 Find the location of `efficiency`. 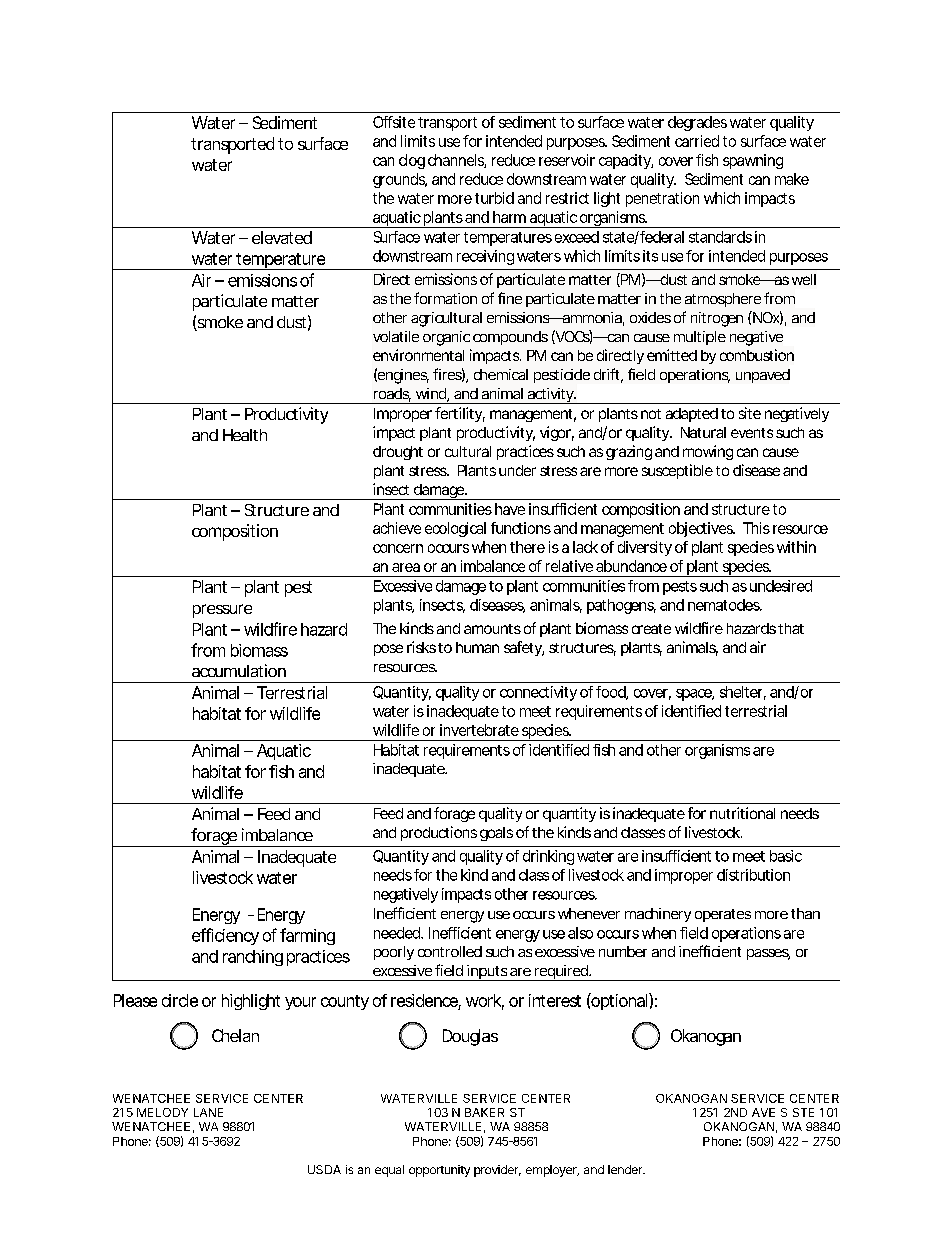

efficiency is located at coordinates (225, 936).
